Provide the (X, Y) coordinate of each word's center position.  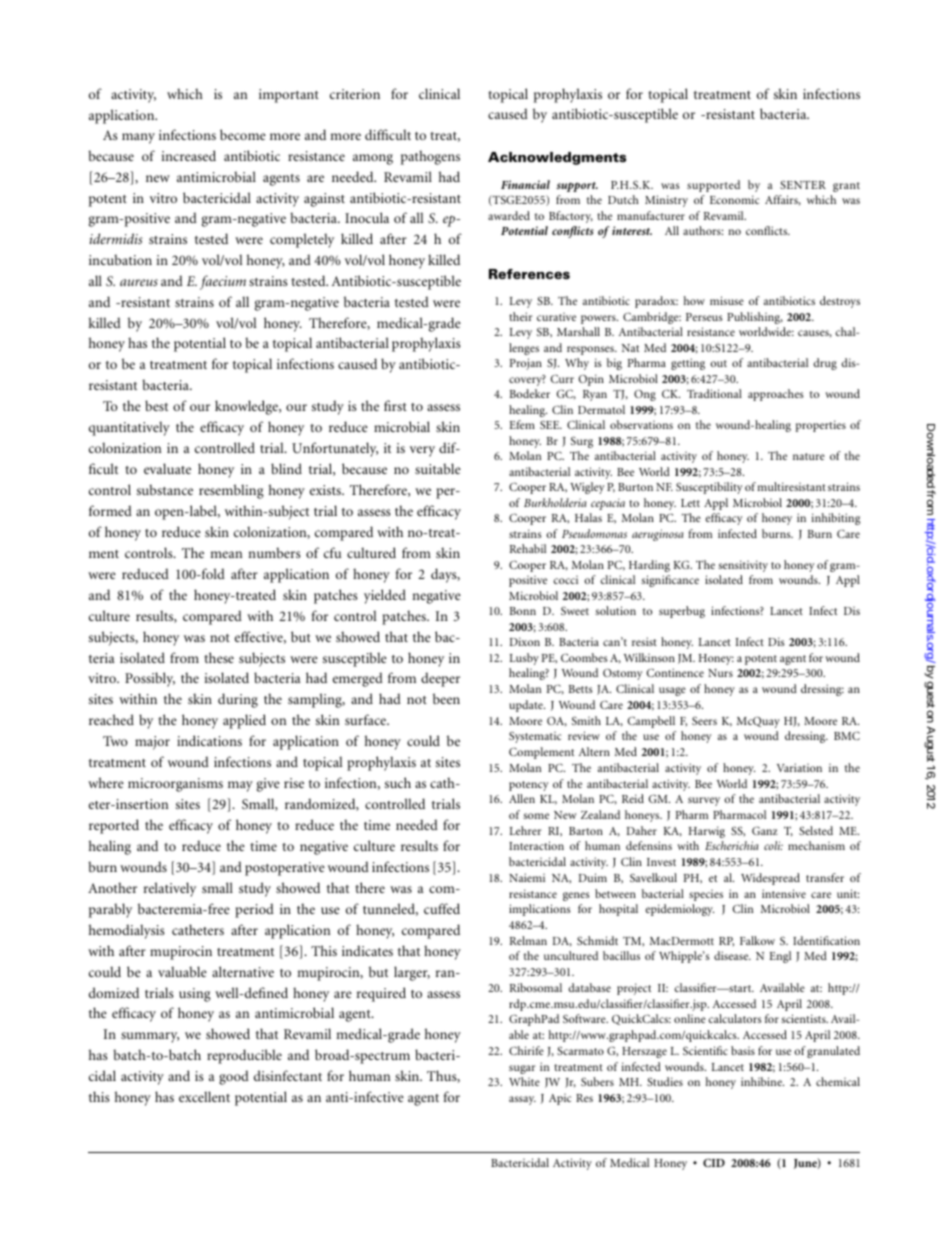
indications (209, 740)
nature (809, 456)
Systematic (535, 737)
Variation (799, 767)
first (395, 405)
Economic (734, 199)
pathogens (430, 157)
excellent (204, 1096)
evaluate (167, 468)
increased (188, 155)
